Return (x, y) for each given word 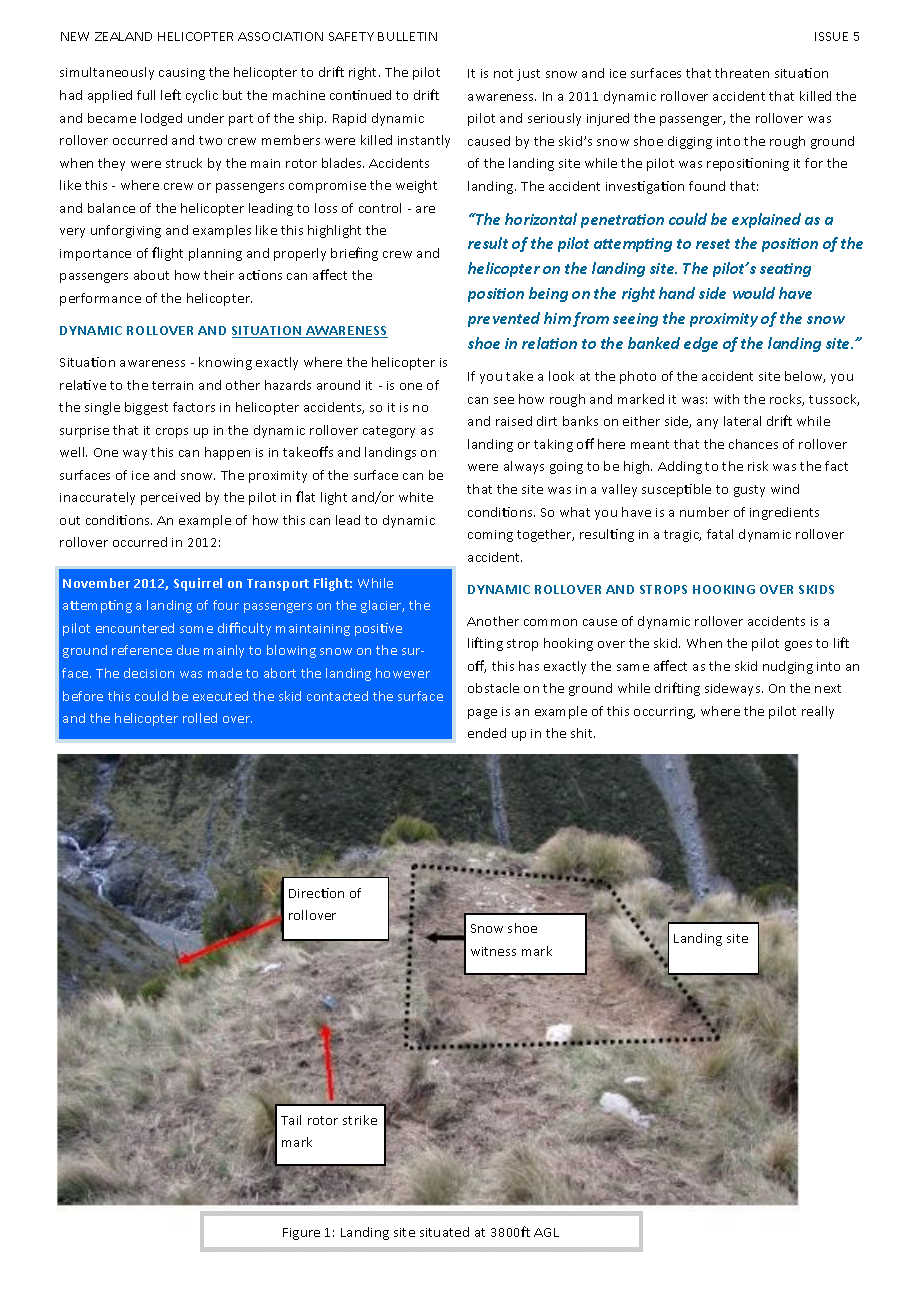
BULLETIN (407, 36)
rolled (200, 718)
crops (172, 433)
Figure (301, 1234)
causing (182, 74)
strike (360, 1120)
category (389, 432)
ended (487, 733)
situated (444, 1232)
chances (753, 444)
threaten (742, 73)
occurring (664, 713)
